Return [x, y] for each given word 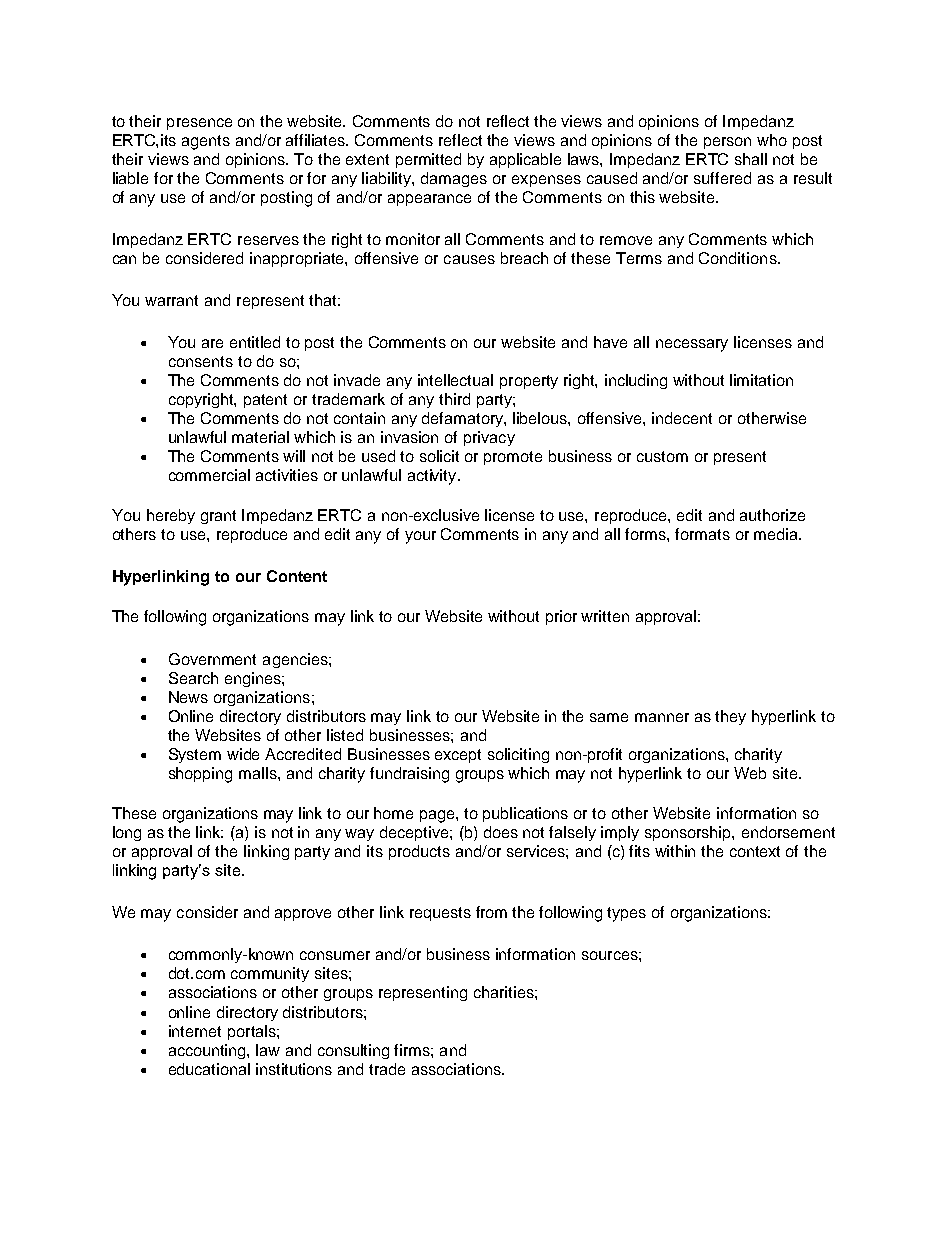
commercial [209, 475]
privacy [489, 438]
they [730, 717]
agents [206, 142]
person [727, 143]
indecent [682, 418]
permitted [428, 160]
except [458, 756]
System [195, 755]
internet [195, 1031]
